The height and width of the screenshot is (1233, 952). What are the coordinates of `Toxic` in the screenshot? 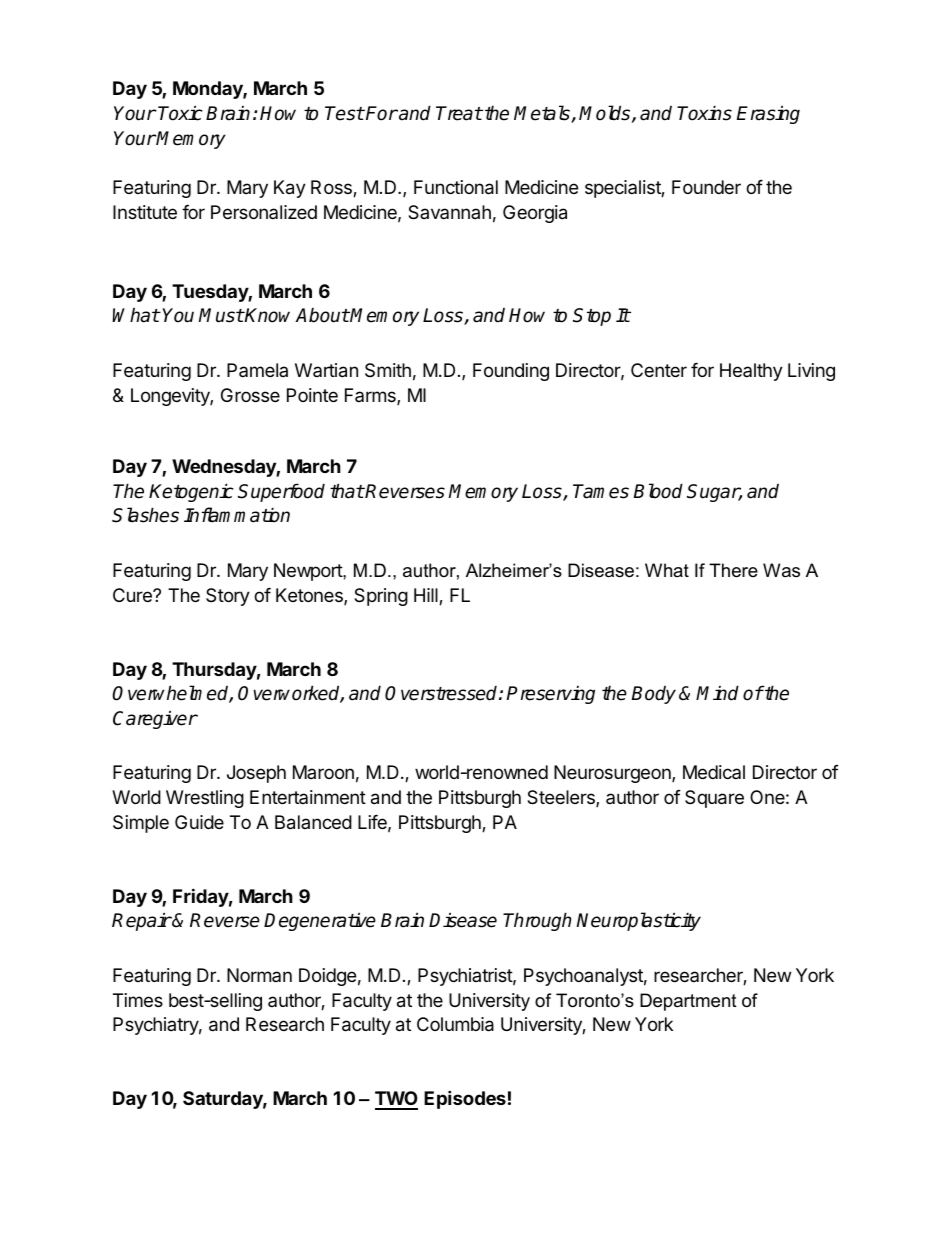 It's located at (180, 113).
